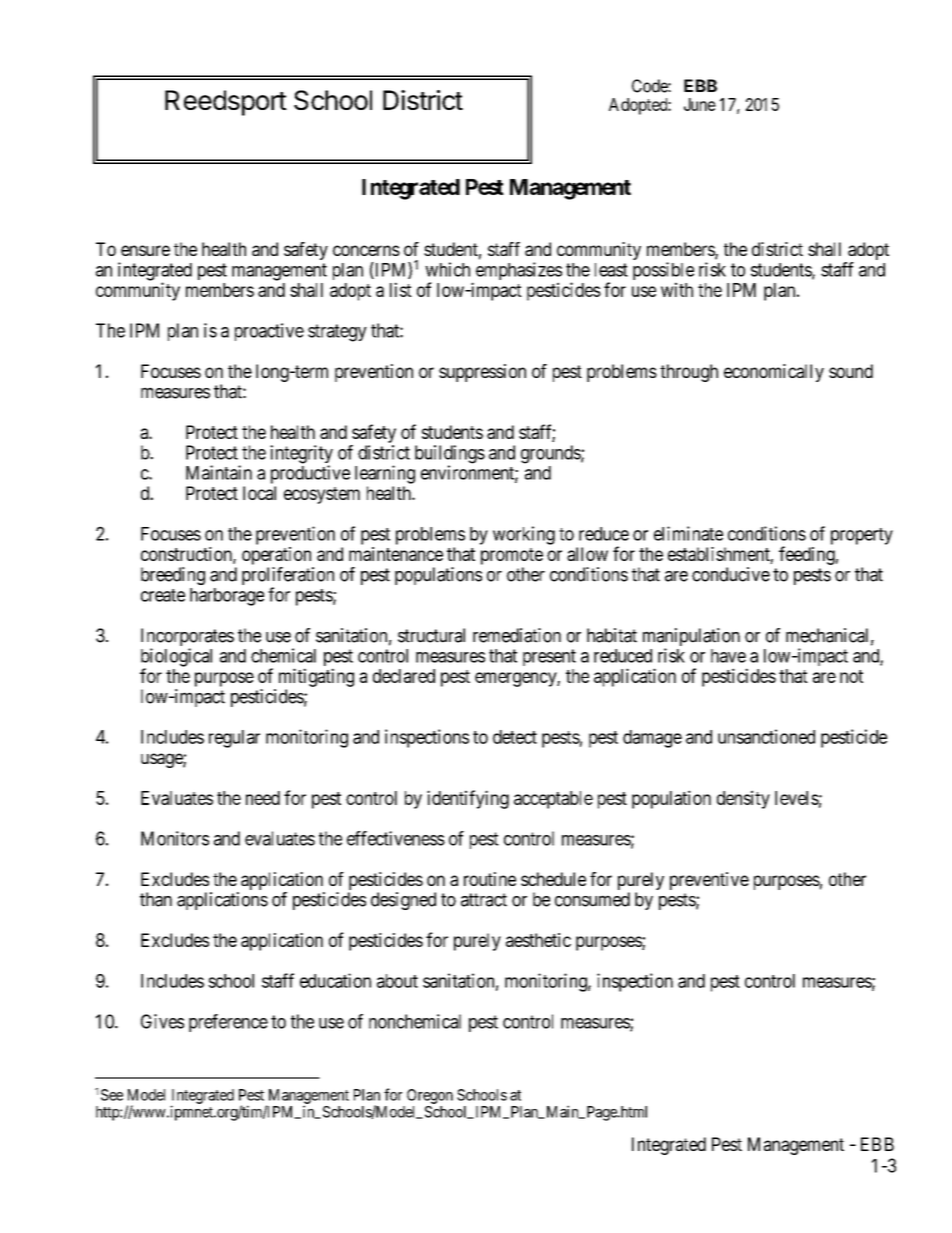 The height and width of the screenshot is (1233, 952). What do you see at coordinates (430, 1096) in the screenshot?
I see `Oregon` at bounding box center [430, 1096].
